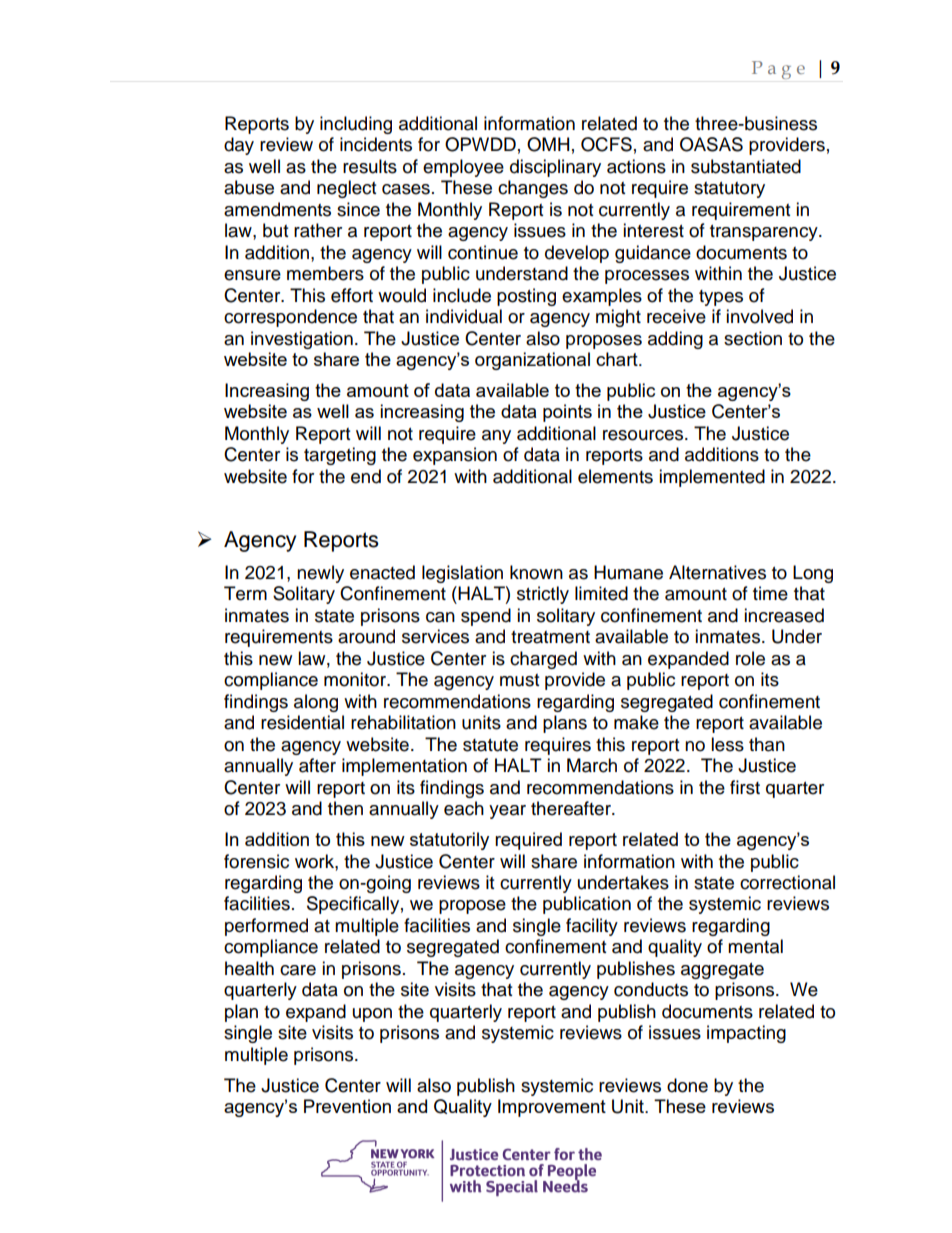 The image size is (952, 1233). I want to click on less, so click(727, 744).
